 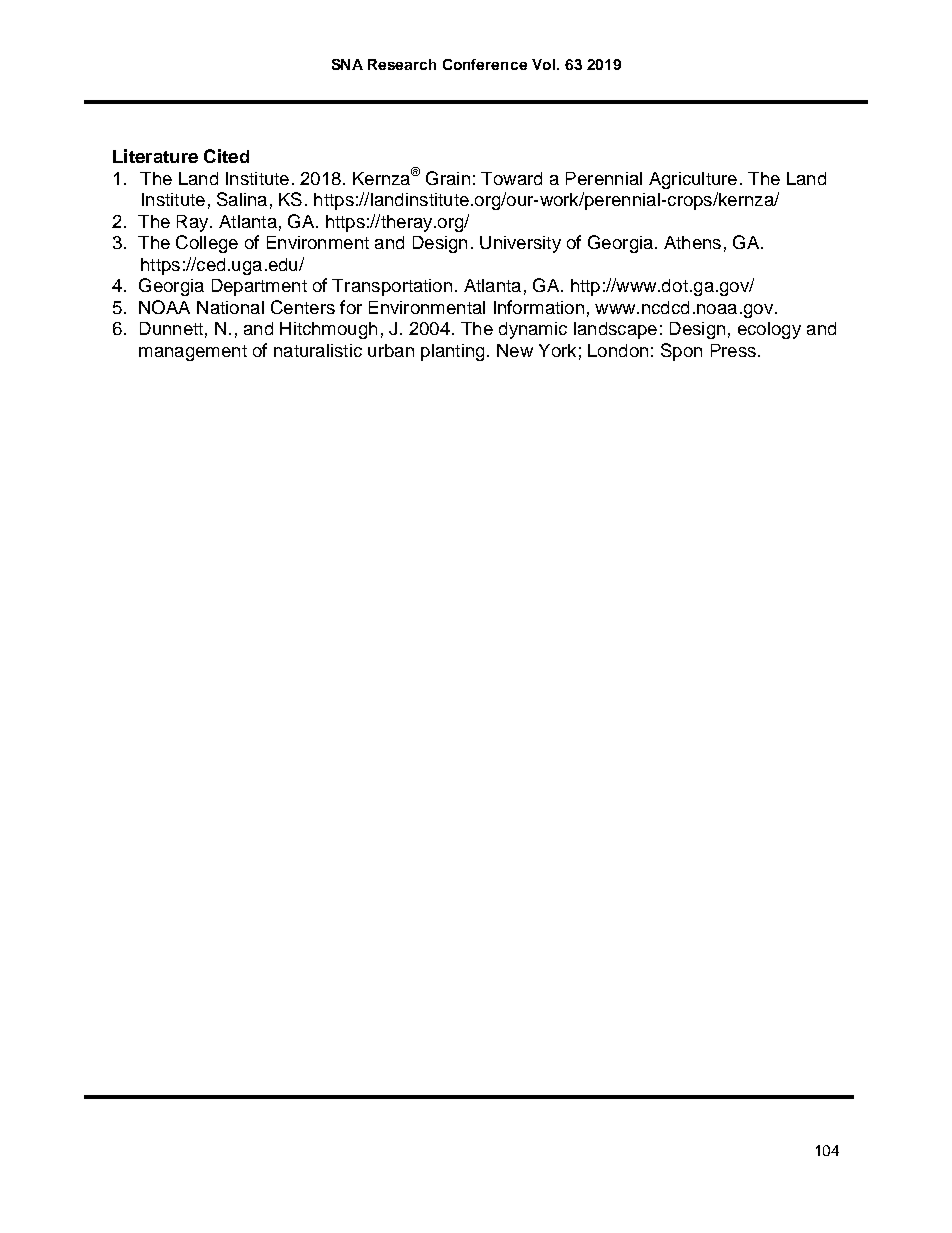 What do you see at coordinates (402, 64) in the page?
I see `Research` at bounding box center [402, 64].
